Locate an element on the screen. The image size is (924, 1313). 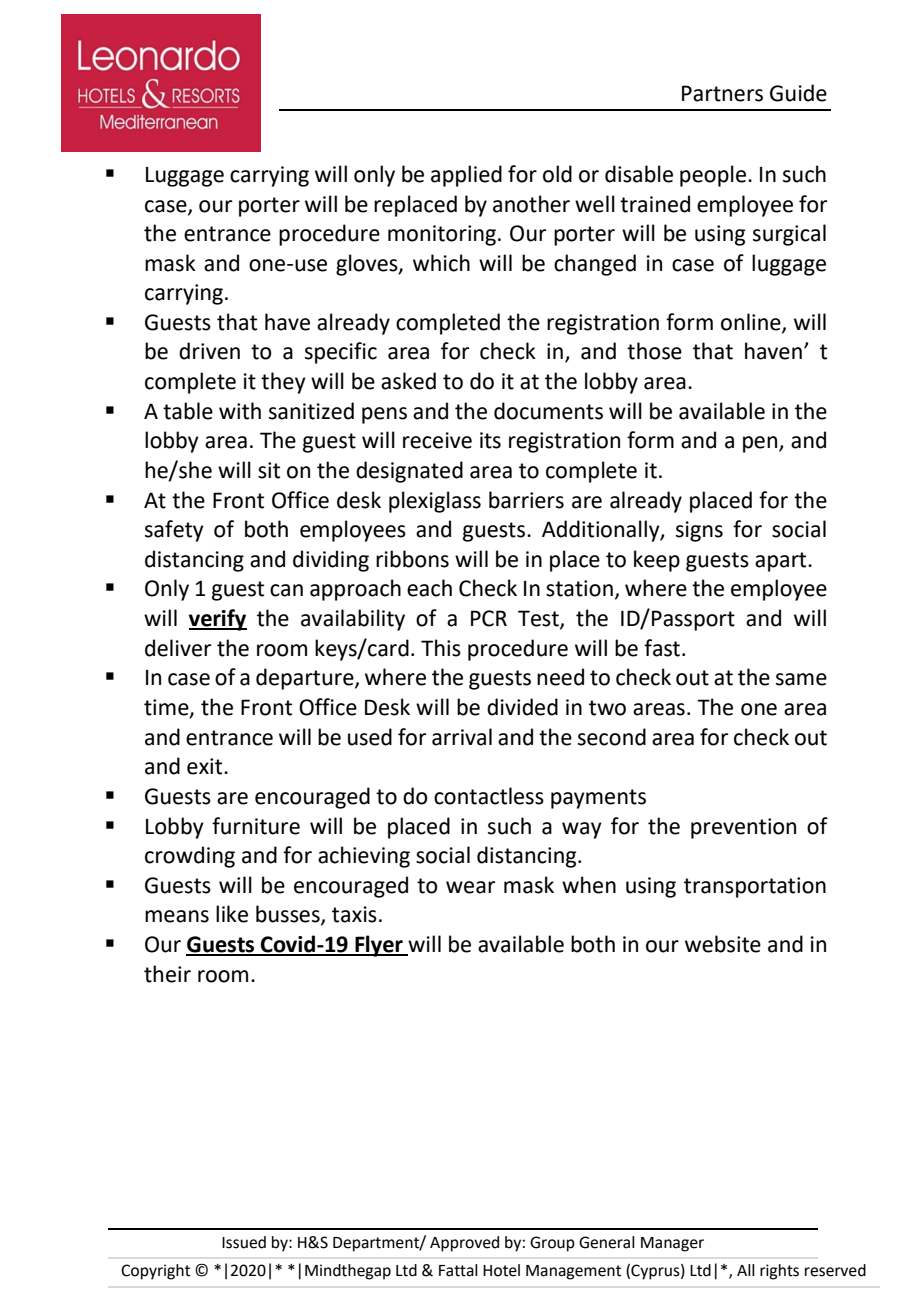
driven is located at coordinates (209, 351).
